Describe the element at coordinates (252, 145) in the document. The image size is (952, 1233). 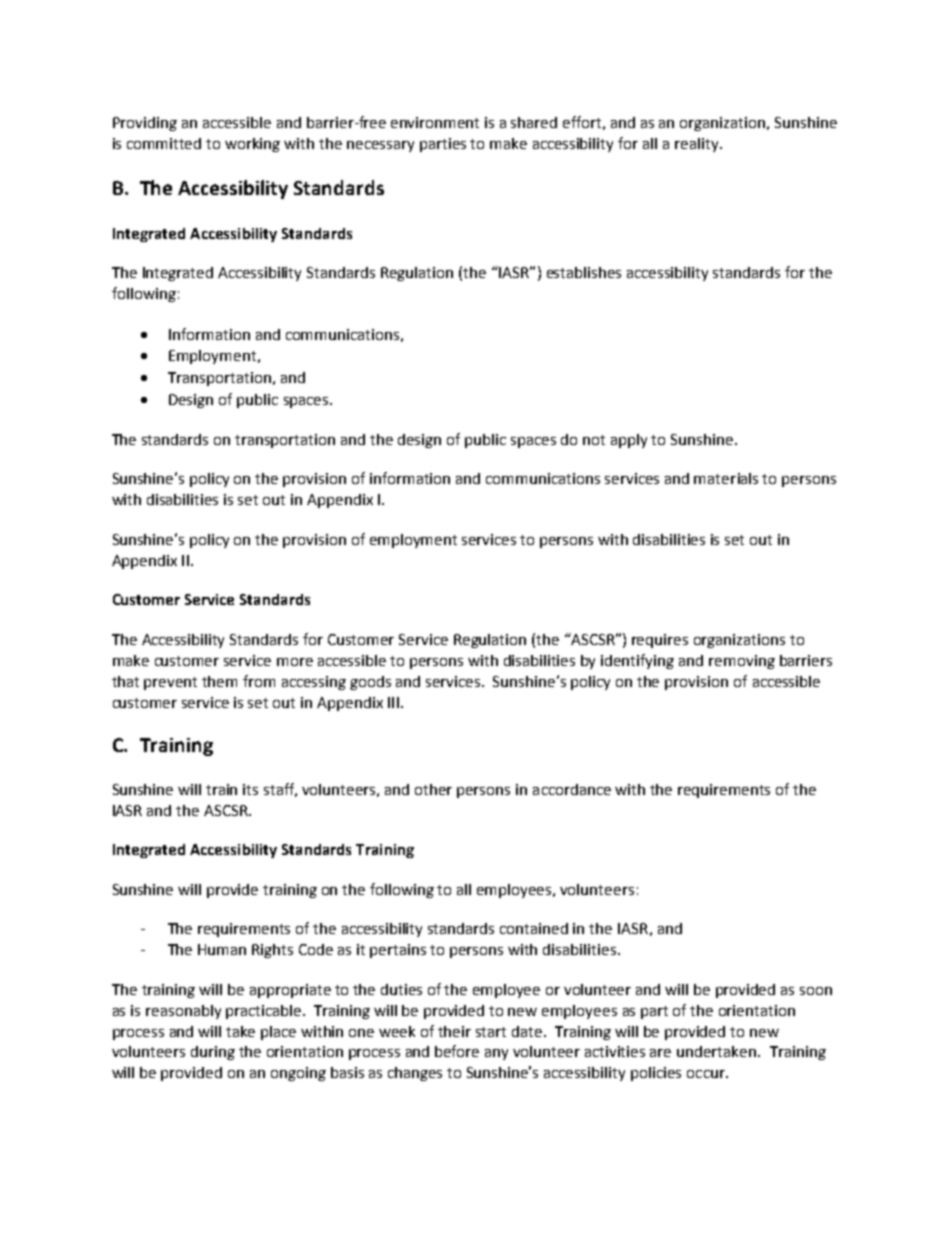
I see `working` at that location.
